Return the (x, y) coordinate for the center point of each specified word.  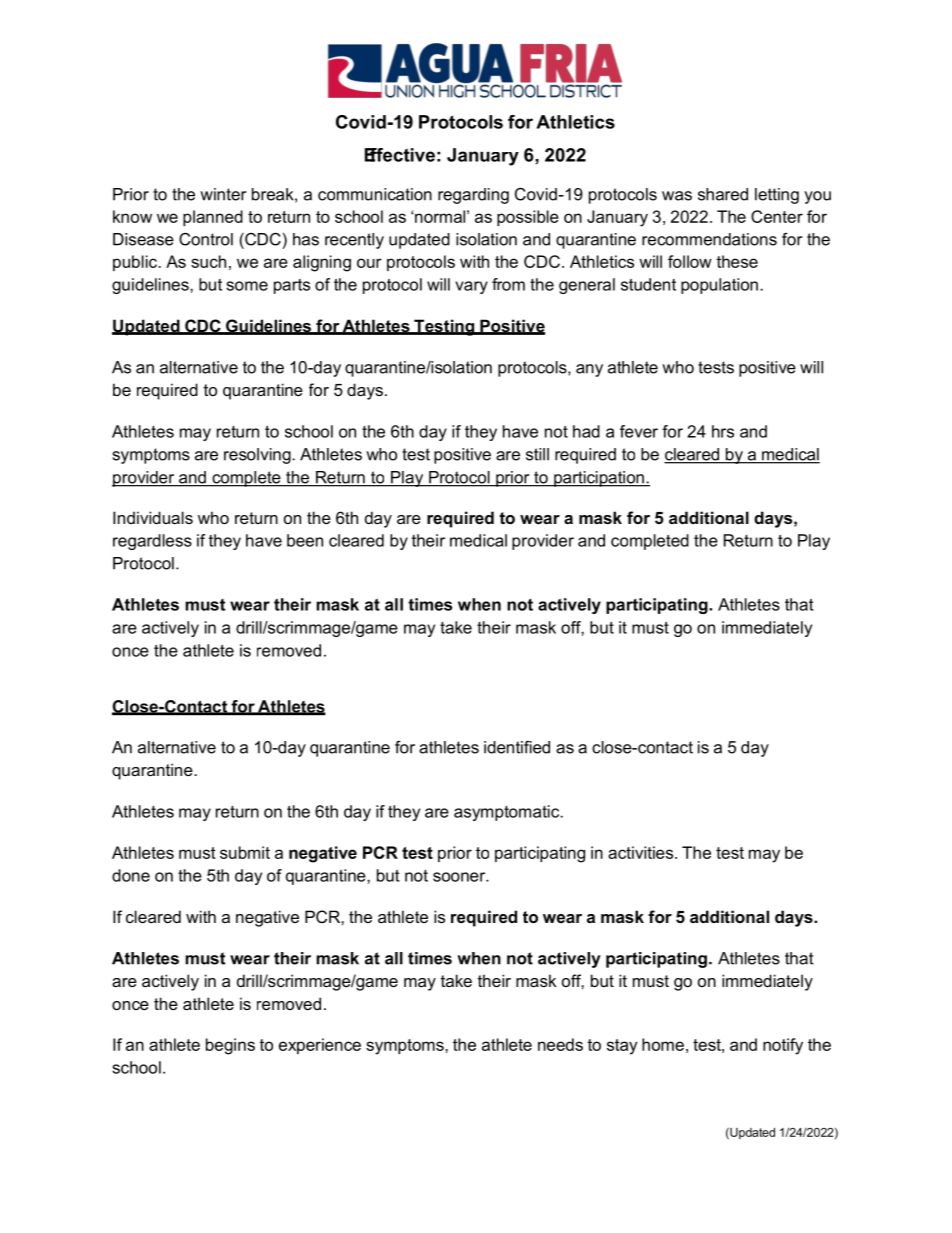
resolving (258, 456)
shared (723, 194)
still (537, 454)
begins (230, 1046)
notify (783, 1046)
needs (560, 1044)
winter (223, 194)
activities (642, 852)
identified (517, 747)
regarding (473, 196)
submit (245, 852)
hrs (723, 431)
